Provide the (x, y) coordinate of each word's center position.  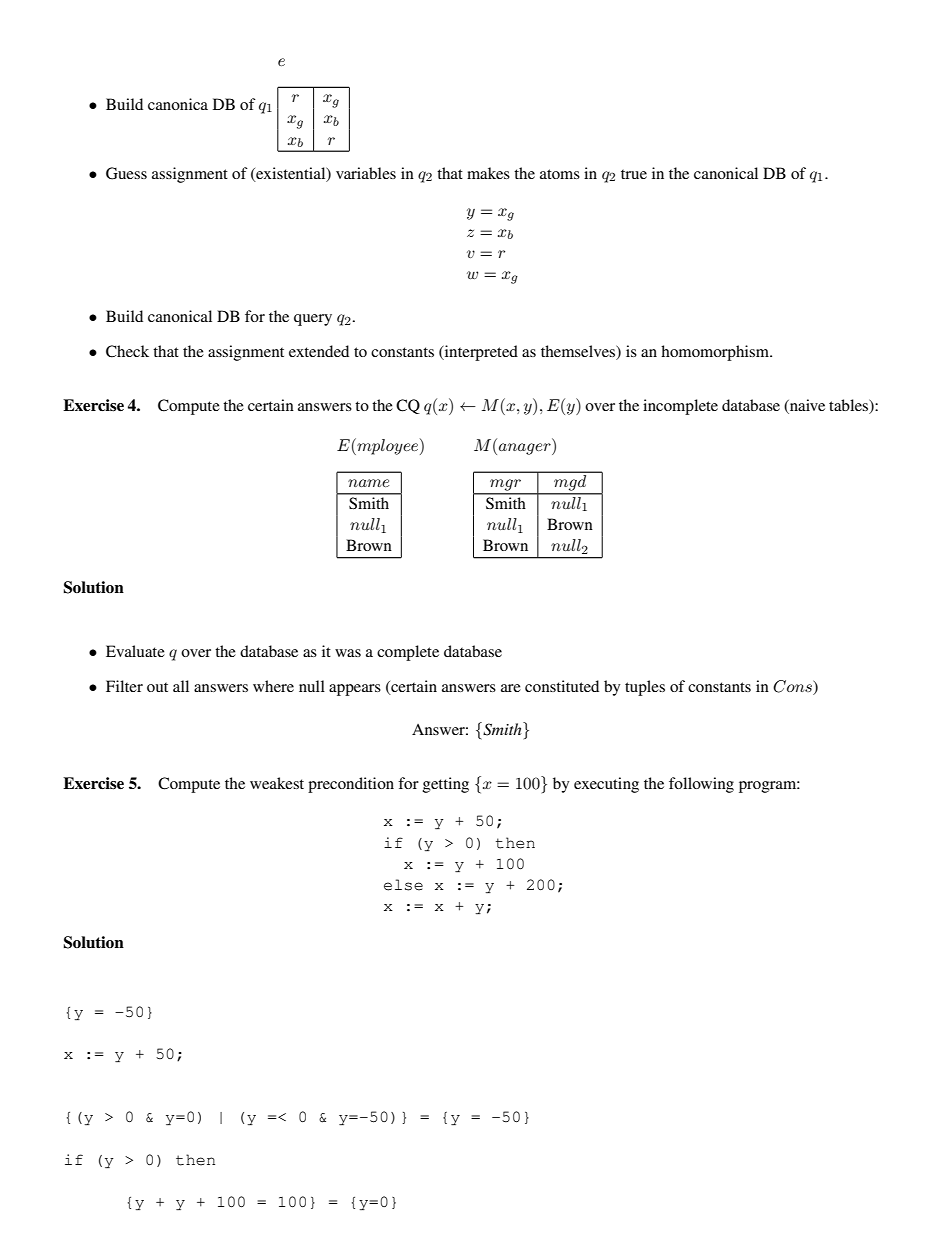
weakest (277, 783)
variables (366, 173)
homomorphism (716, 353)
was (348, 653)
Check (127, 351)
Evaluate (135, 651)
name (368, 483)
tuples (645, 688)
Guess (126, 173)
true (634, 174)
